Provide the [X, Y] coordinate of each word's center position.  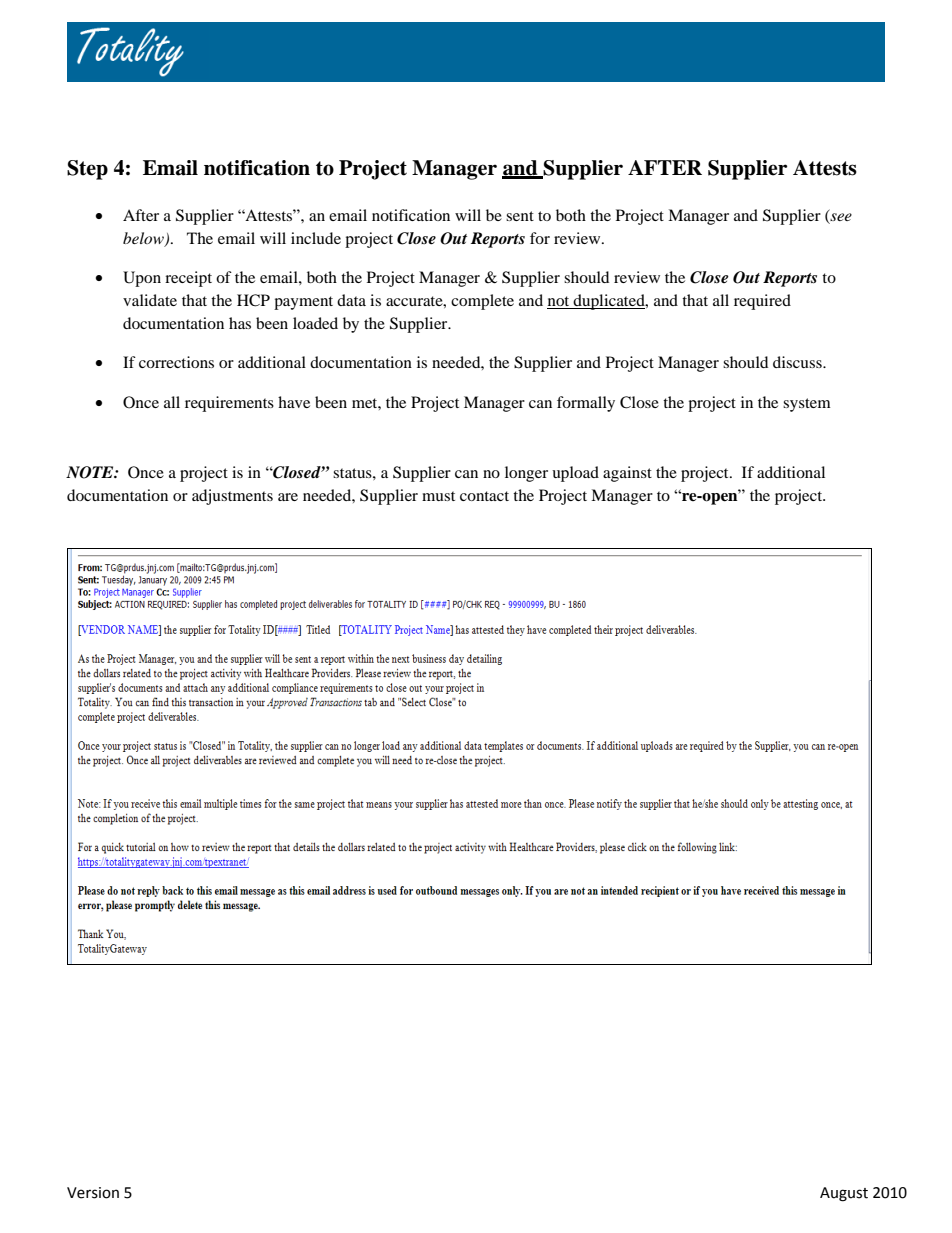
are [288, 497]
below [144, 239]
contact [484, 496]
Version [93, 1193]
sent [520, 216]
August [844, 1194]
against [627, 474]
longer [526, 474]
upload [575, 474]
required [762, 302]
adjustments [232, 497]
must [438, 496]
